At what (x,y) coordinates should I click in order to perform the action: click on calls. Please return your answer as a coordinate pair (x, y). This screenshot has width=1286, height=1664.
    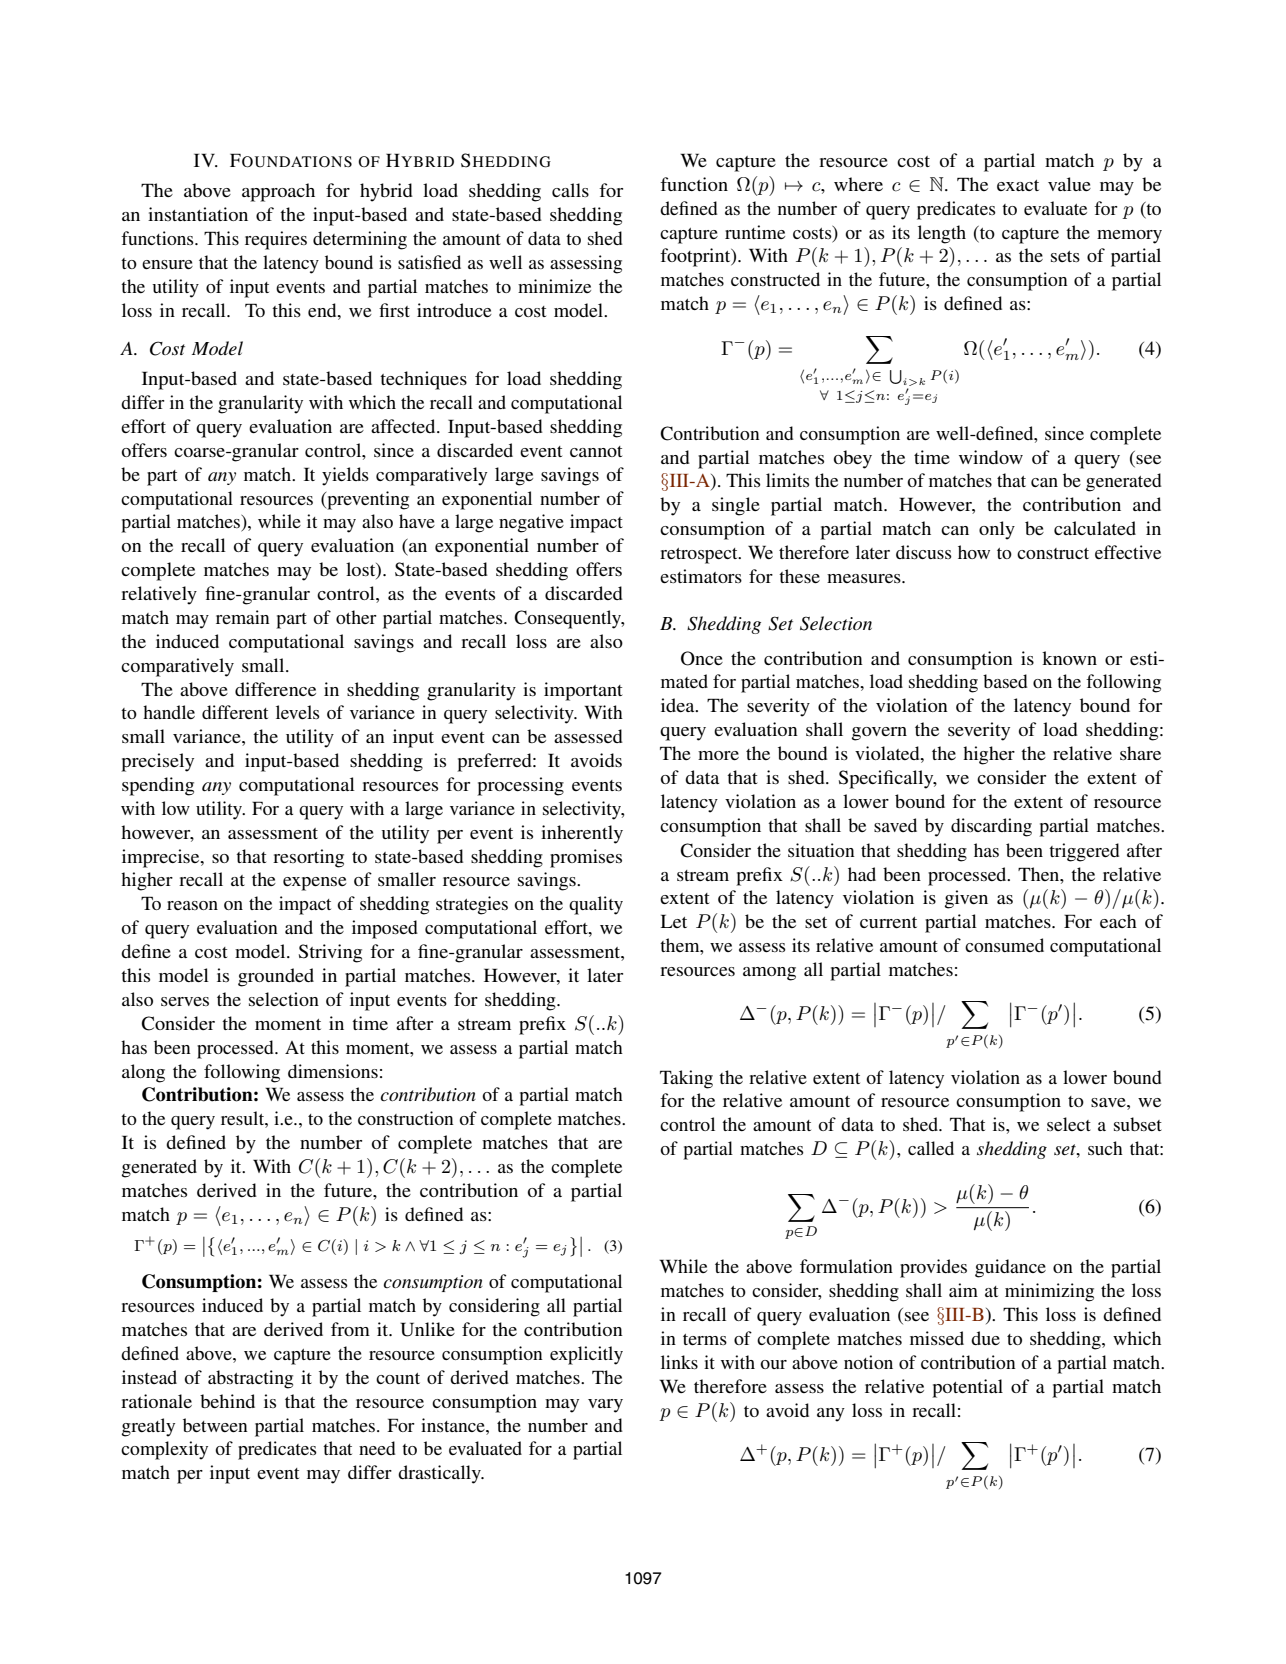
    Looking at the image, I should click on (570, 190).
